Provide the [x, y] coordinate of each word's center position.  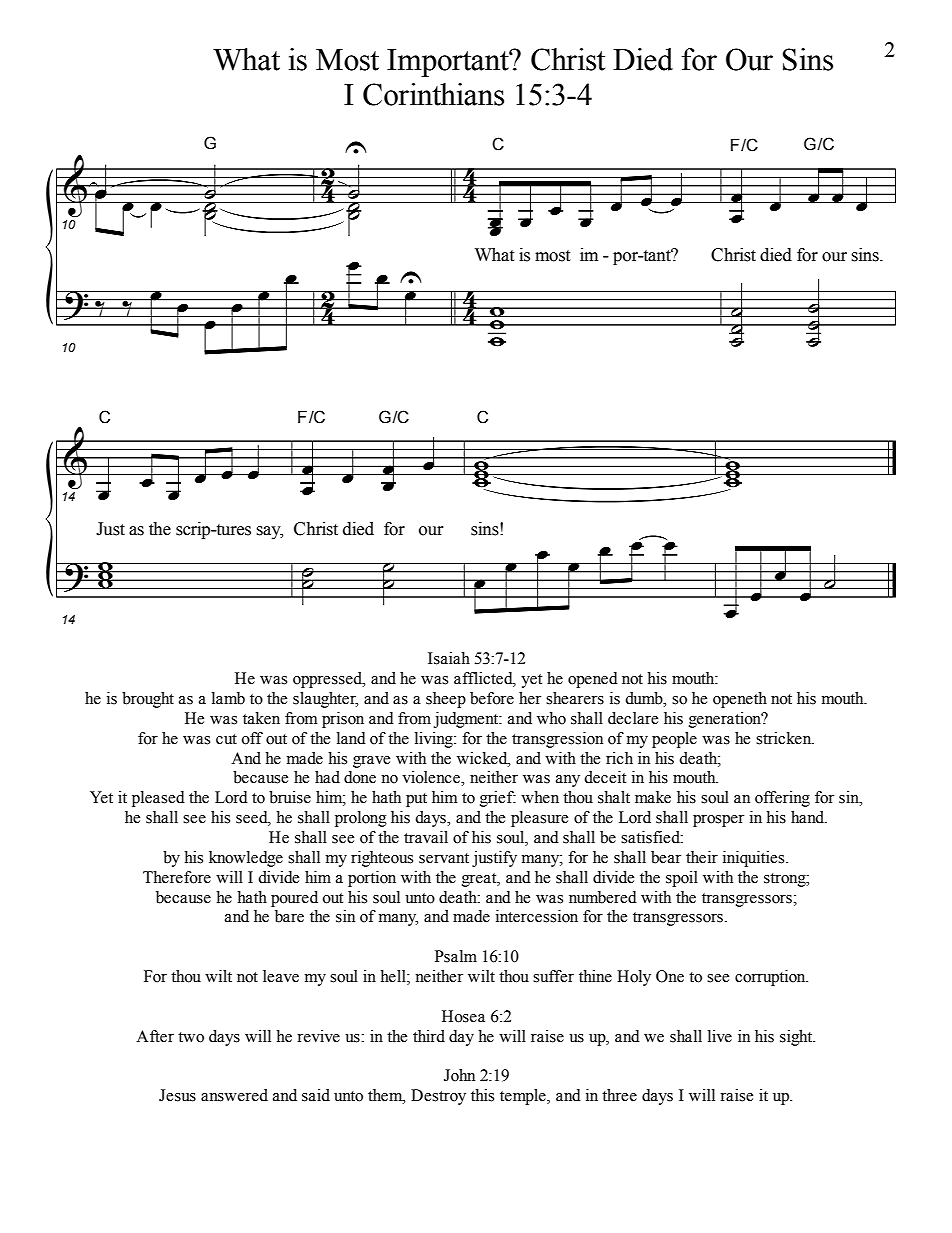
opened [593, 680]
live [720, 1036]
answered [234, 1095]
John [459, 1075]
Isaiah [449, 658]
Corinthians [433, 94]
